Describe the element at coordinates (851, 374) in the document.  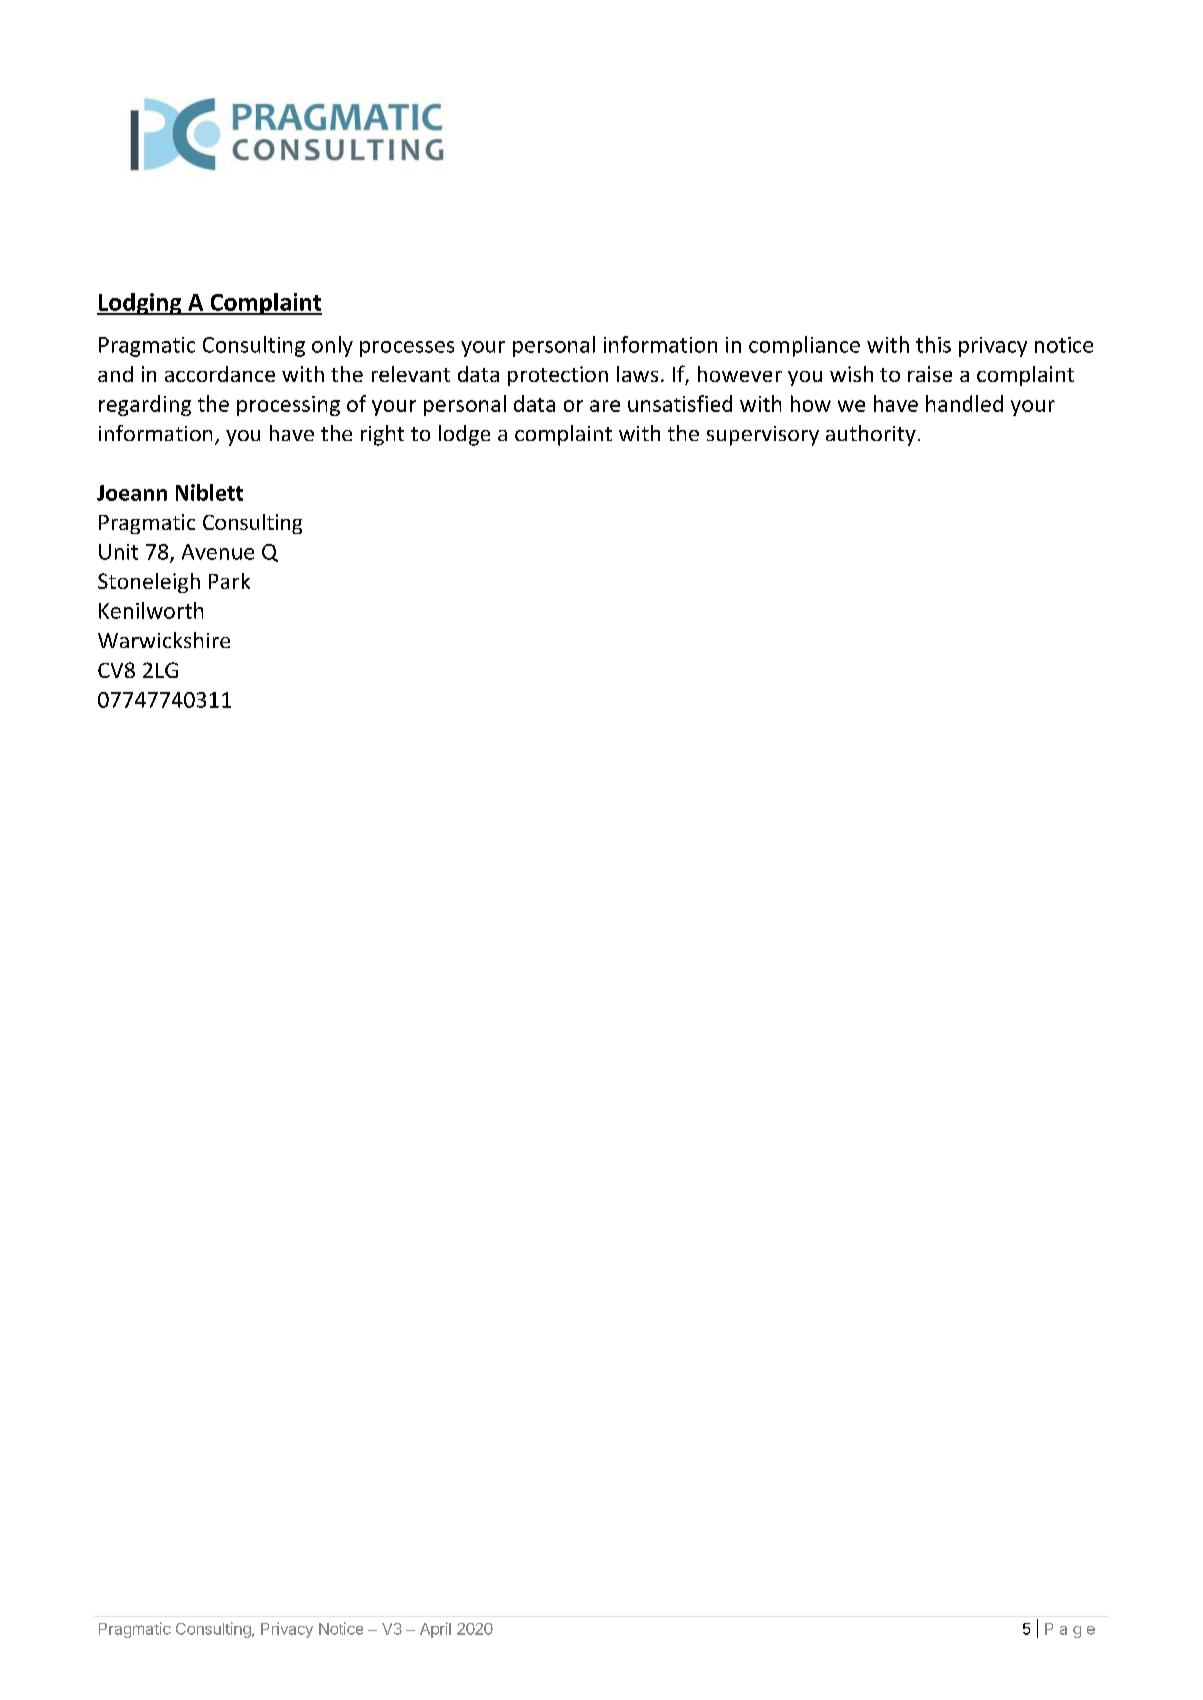
I see `wish` at that location.
